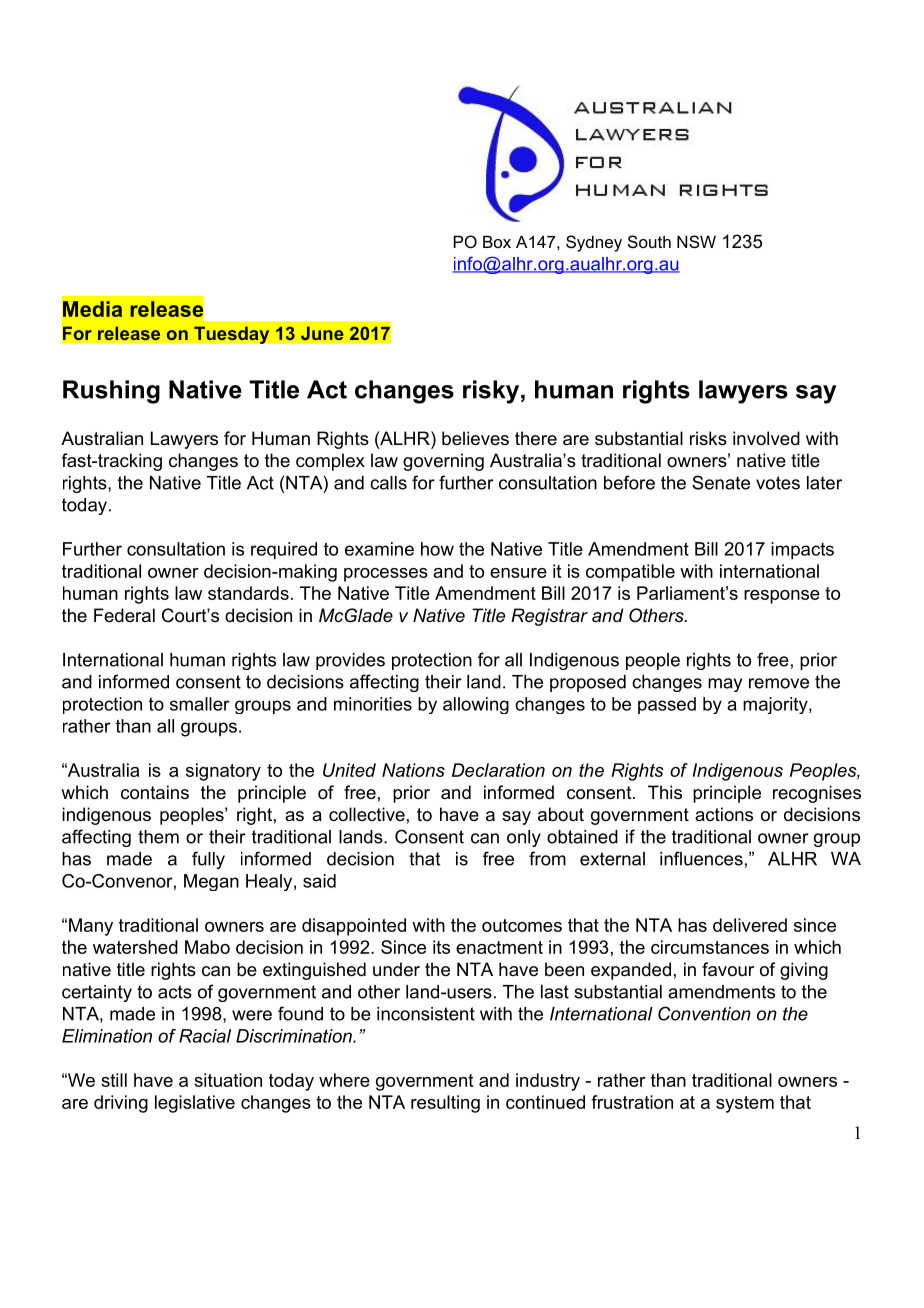 This screenshot has width=924, height=1308. What do you see at coordinates (445, 1104) in the screenshot?
I see `resulting` at bounding box center [445, 1104].
